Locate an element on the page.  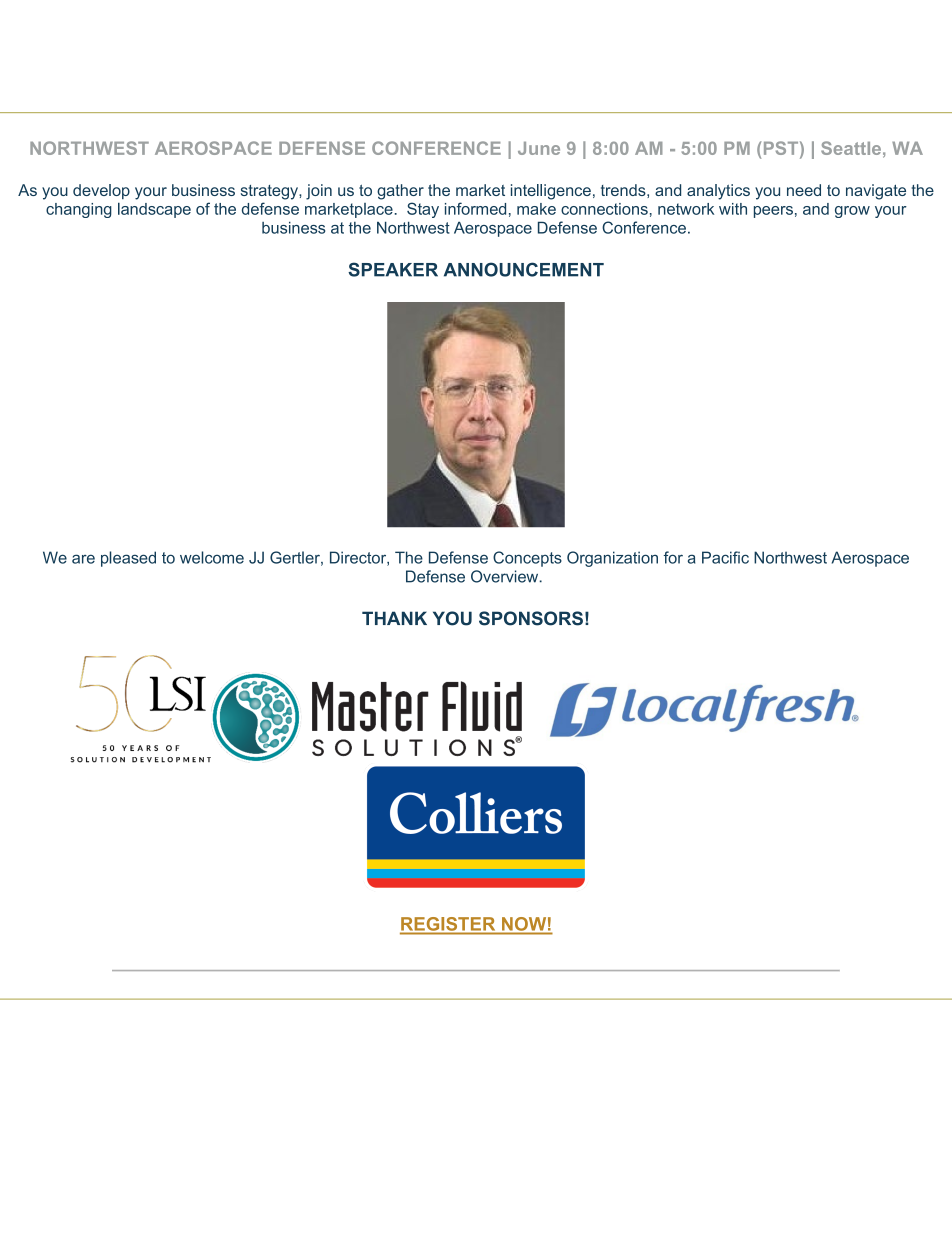
need is located at coordinates (804, 190).
